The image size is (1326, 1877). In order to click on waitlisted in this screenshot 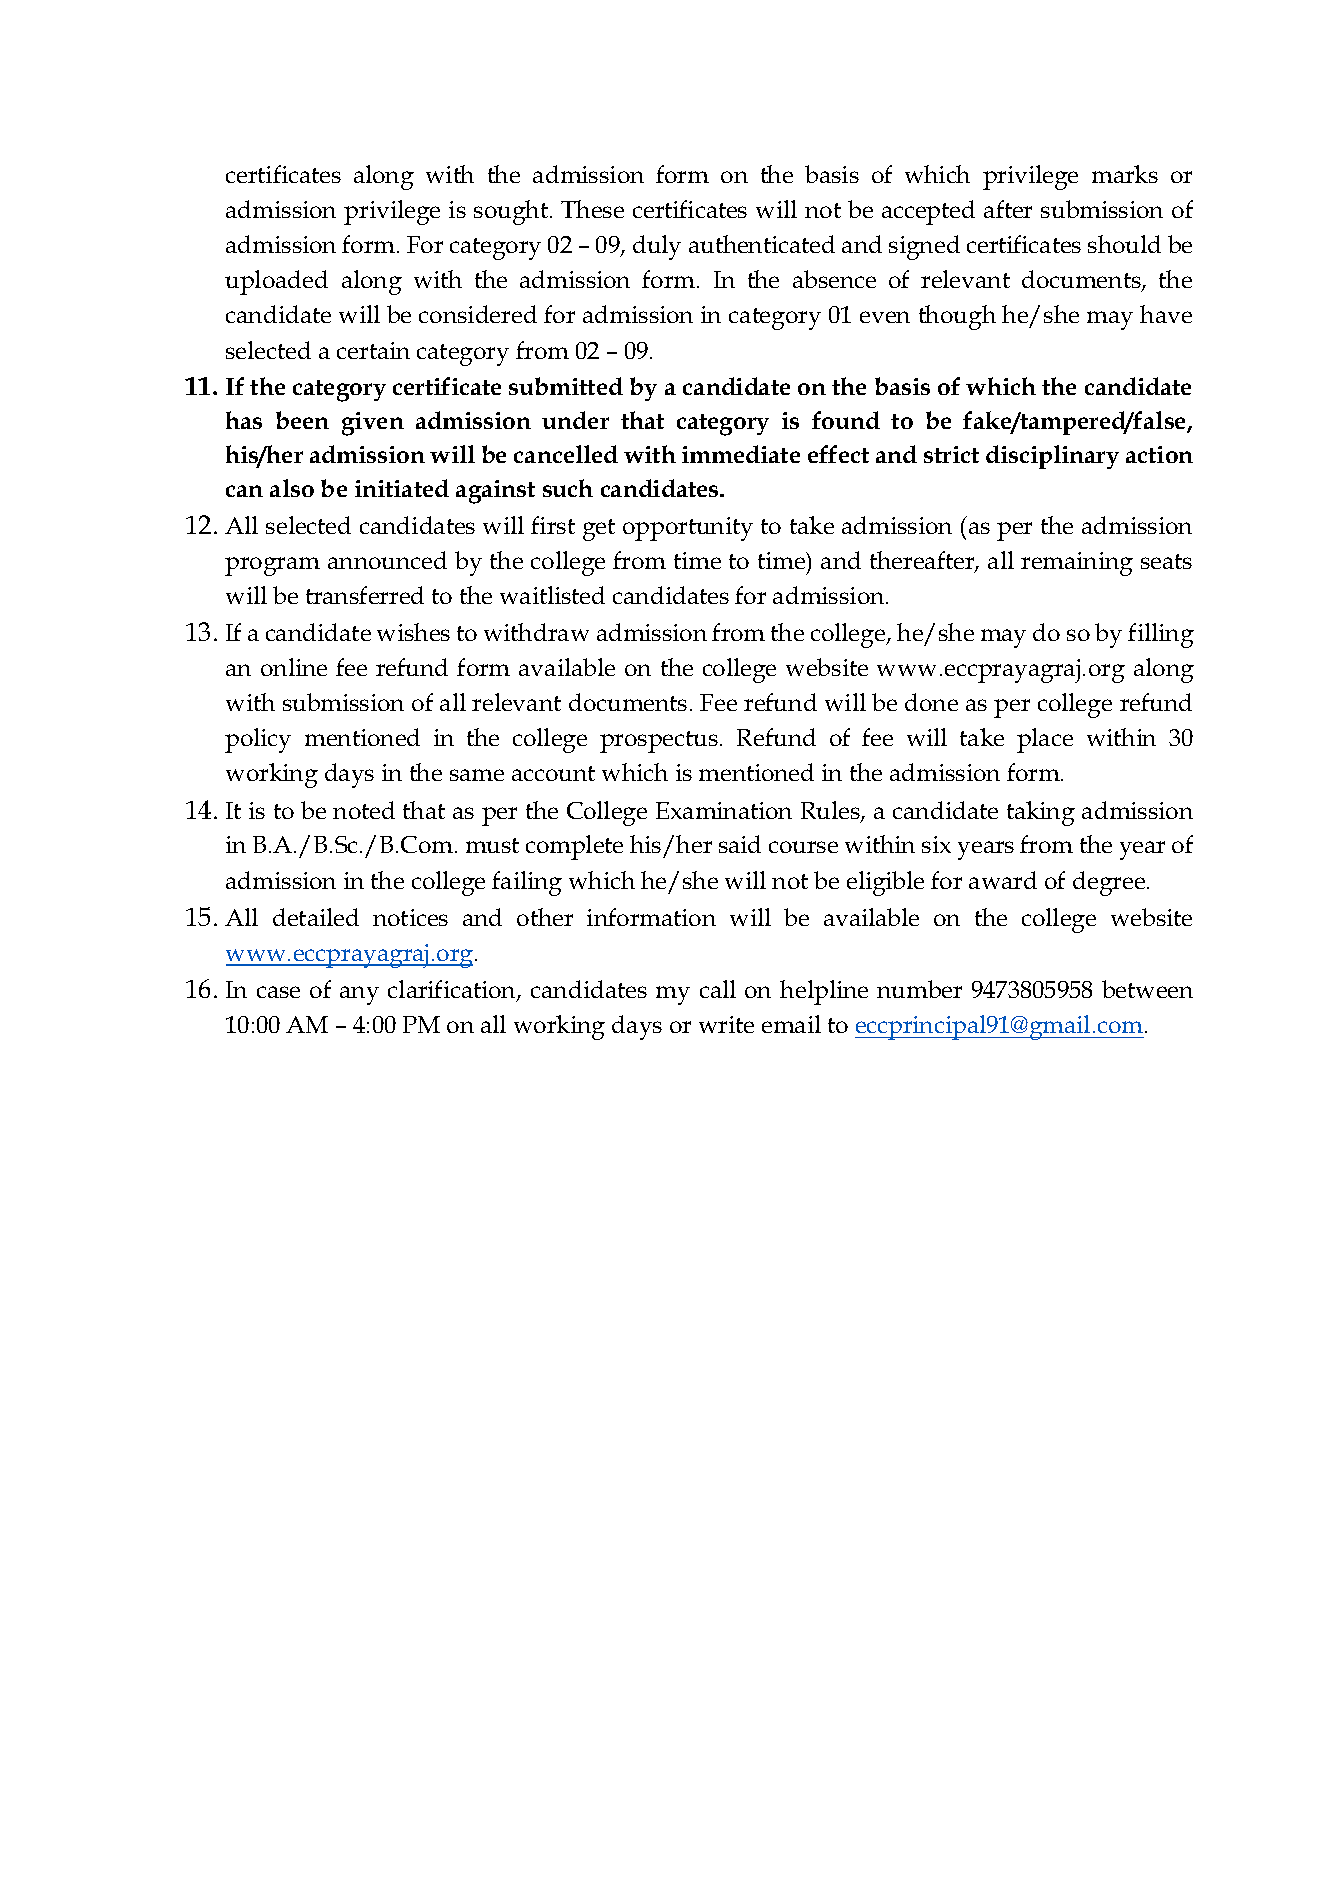, I will do `click(552, 595)`.
